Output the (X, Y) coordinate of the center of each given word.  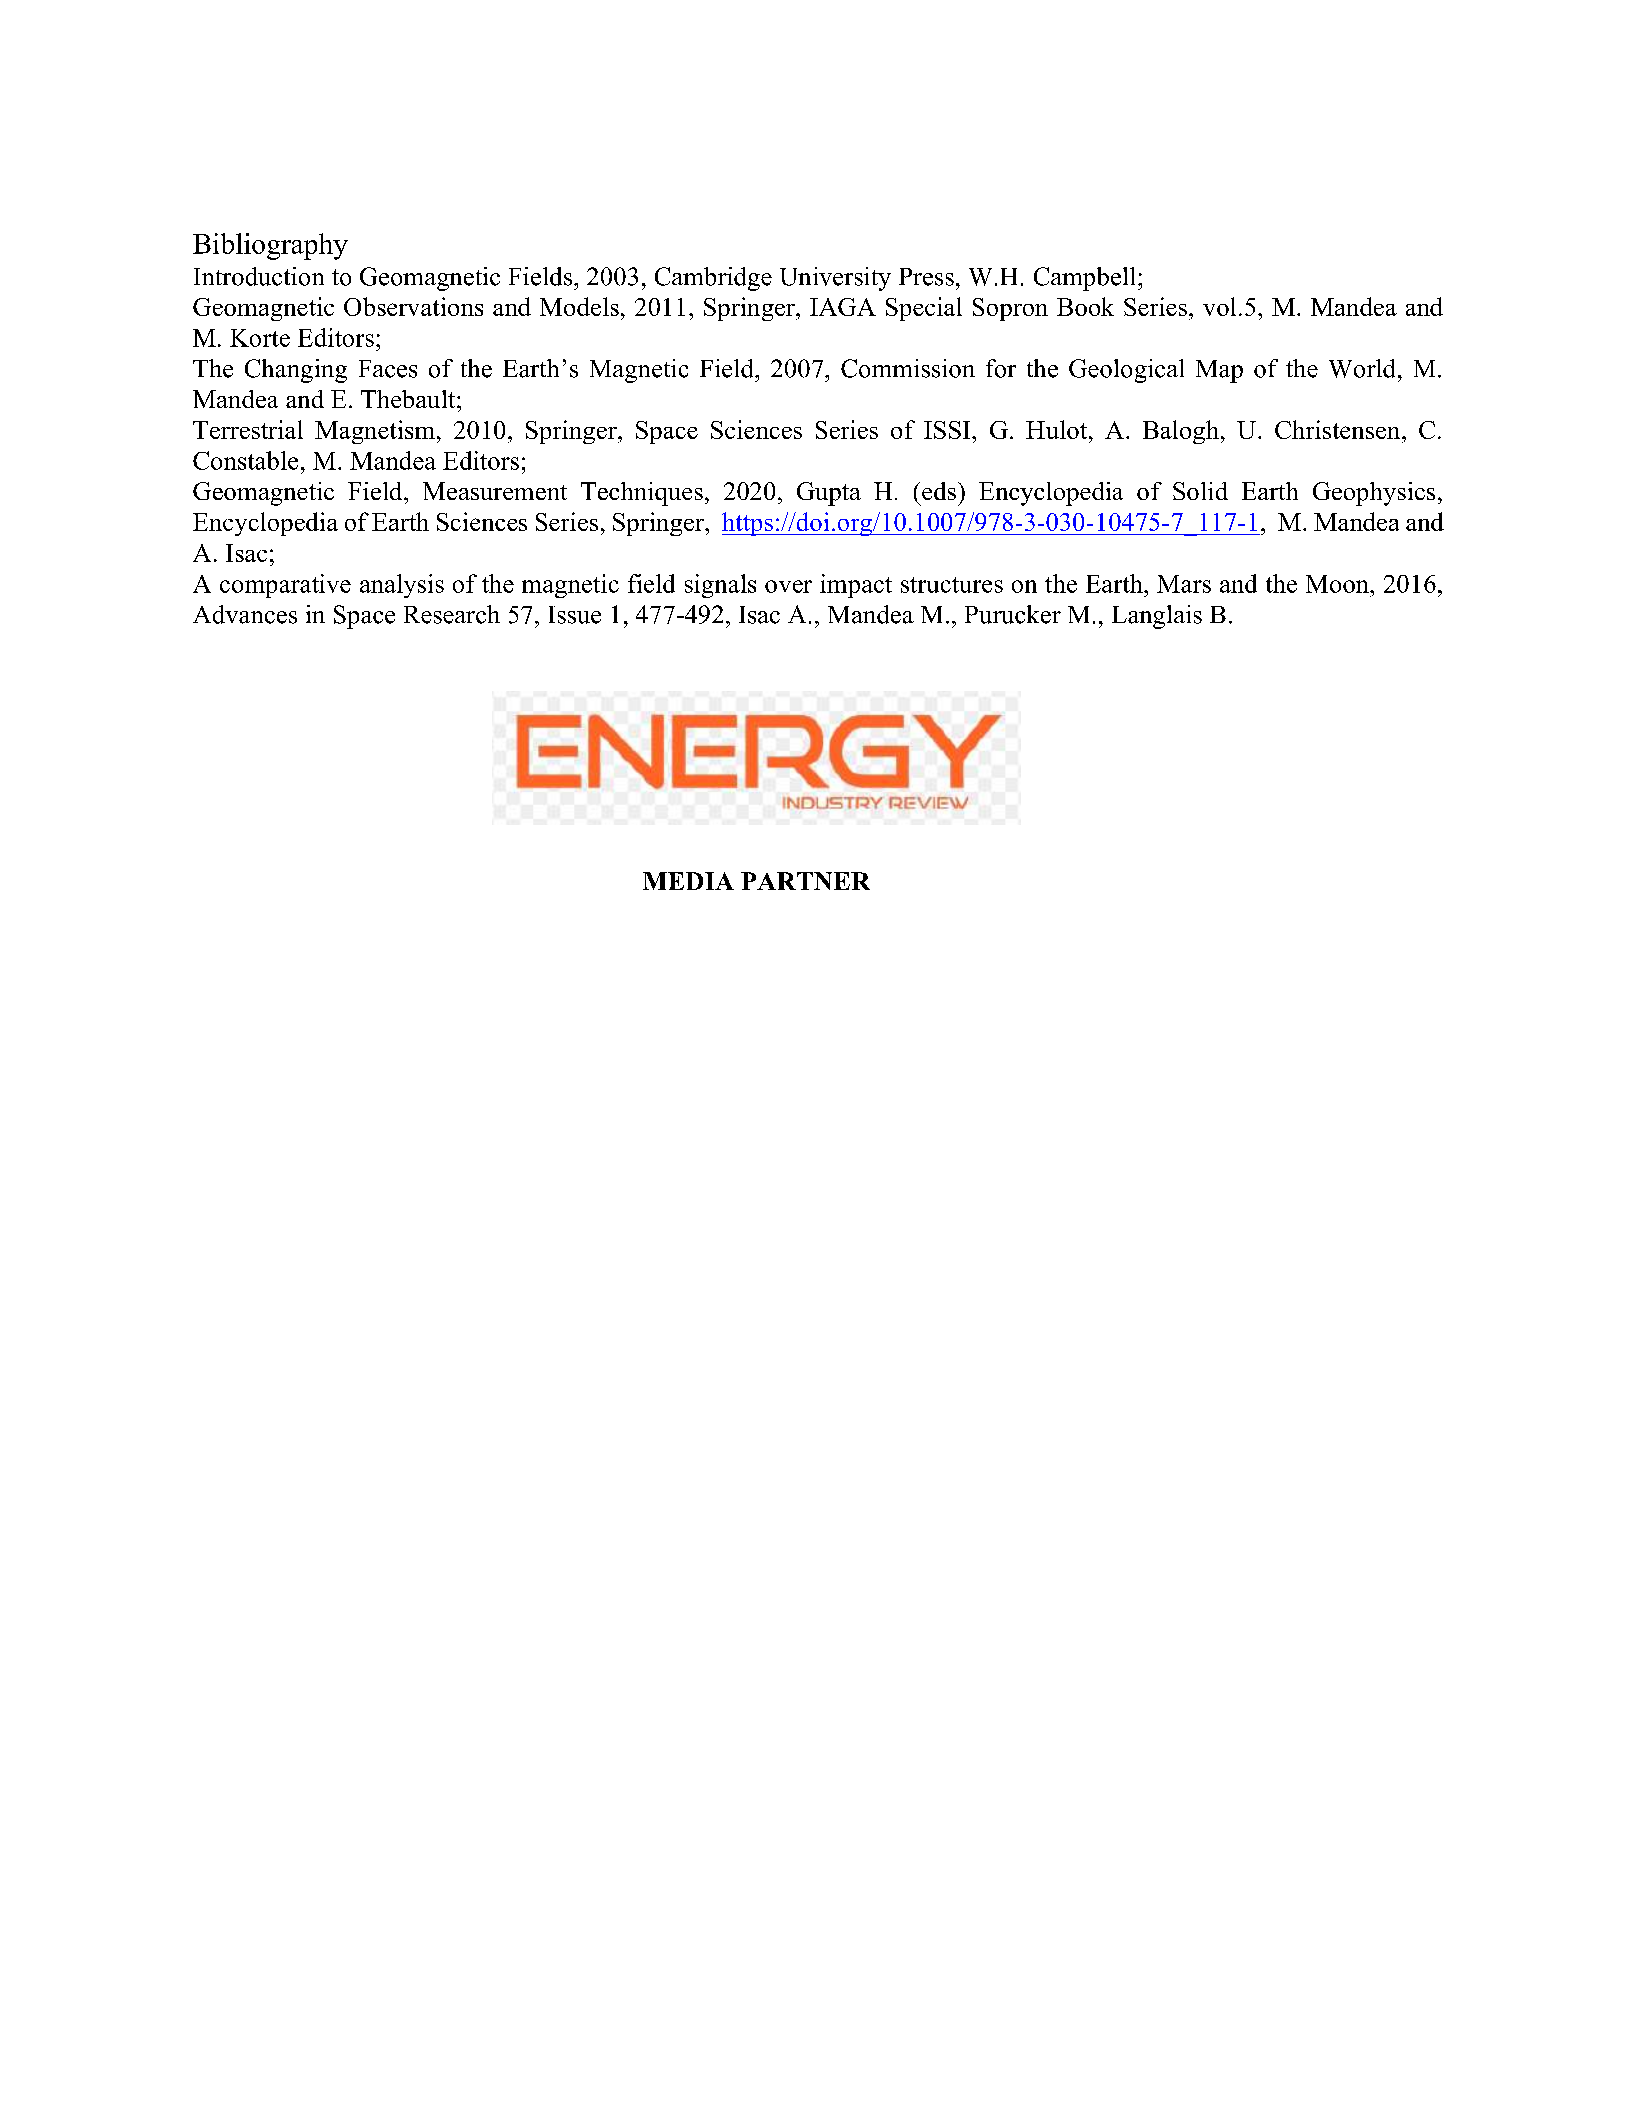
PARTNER (805, 881)
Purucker (1013, 614)
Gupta (829, 494)
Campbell (1084, 279)
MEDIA (688, 881)
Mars (1184, 584)
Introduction (259, 276)
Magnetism (375, 432)
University (835, 279)
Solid (1200, 491)
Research (452, 614)
